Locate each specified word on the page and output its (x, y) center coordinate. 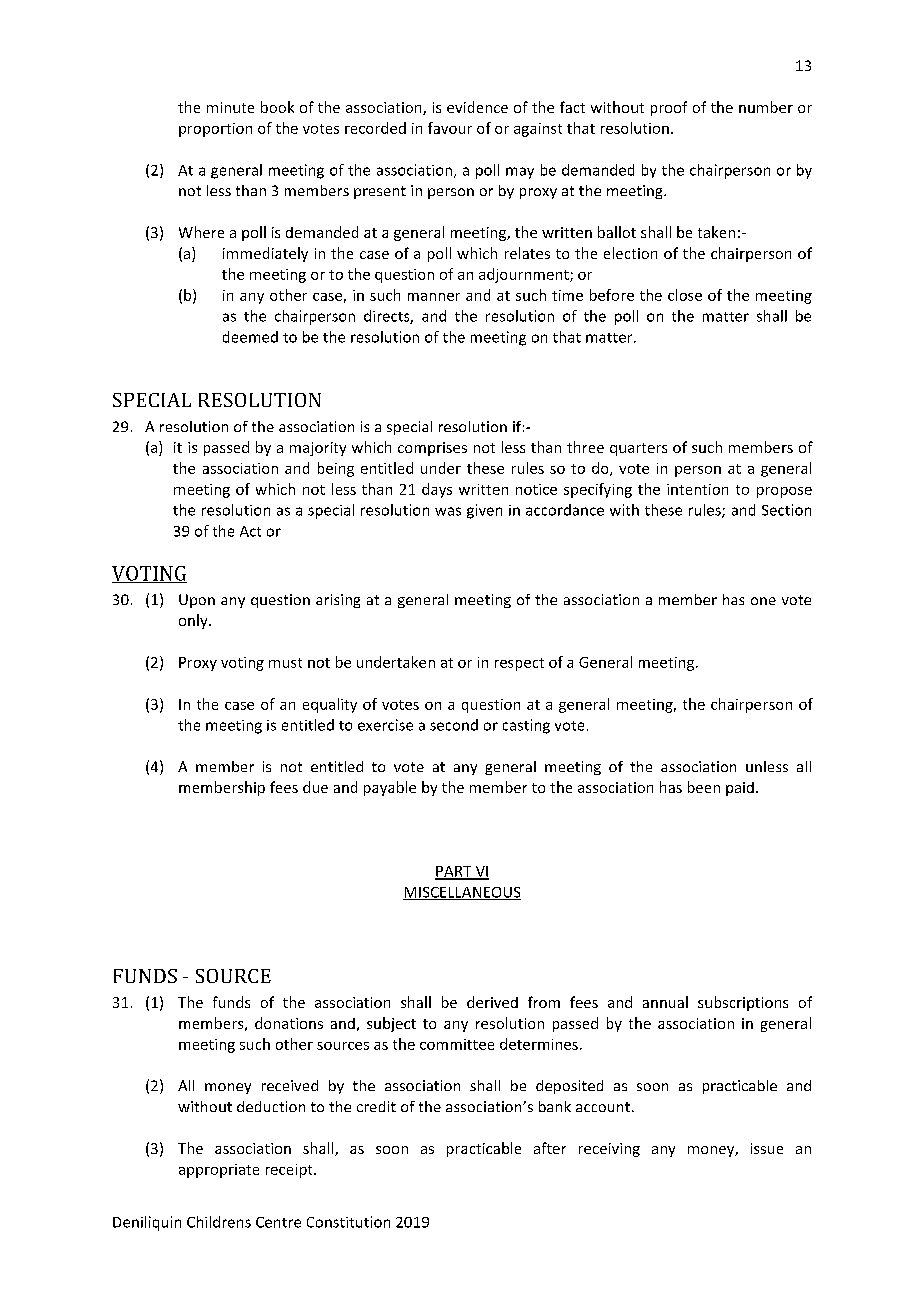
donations (289, 1023)
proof (669, 108)
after (550, 1148)
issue (767, 1148)
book (277, 107)
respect (519, 664)
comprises (432, 449)
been (704, 787)
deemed (250, 337)
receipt (290, 1171)
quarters (638, 449)
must (285, 663)
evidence (477, 107)
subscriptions (743, 1003)
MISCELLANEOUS (462, 893)
